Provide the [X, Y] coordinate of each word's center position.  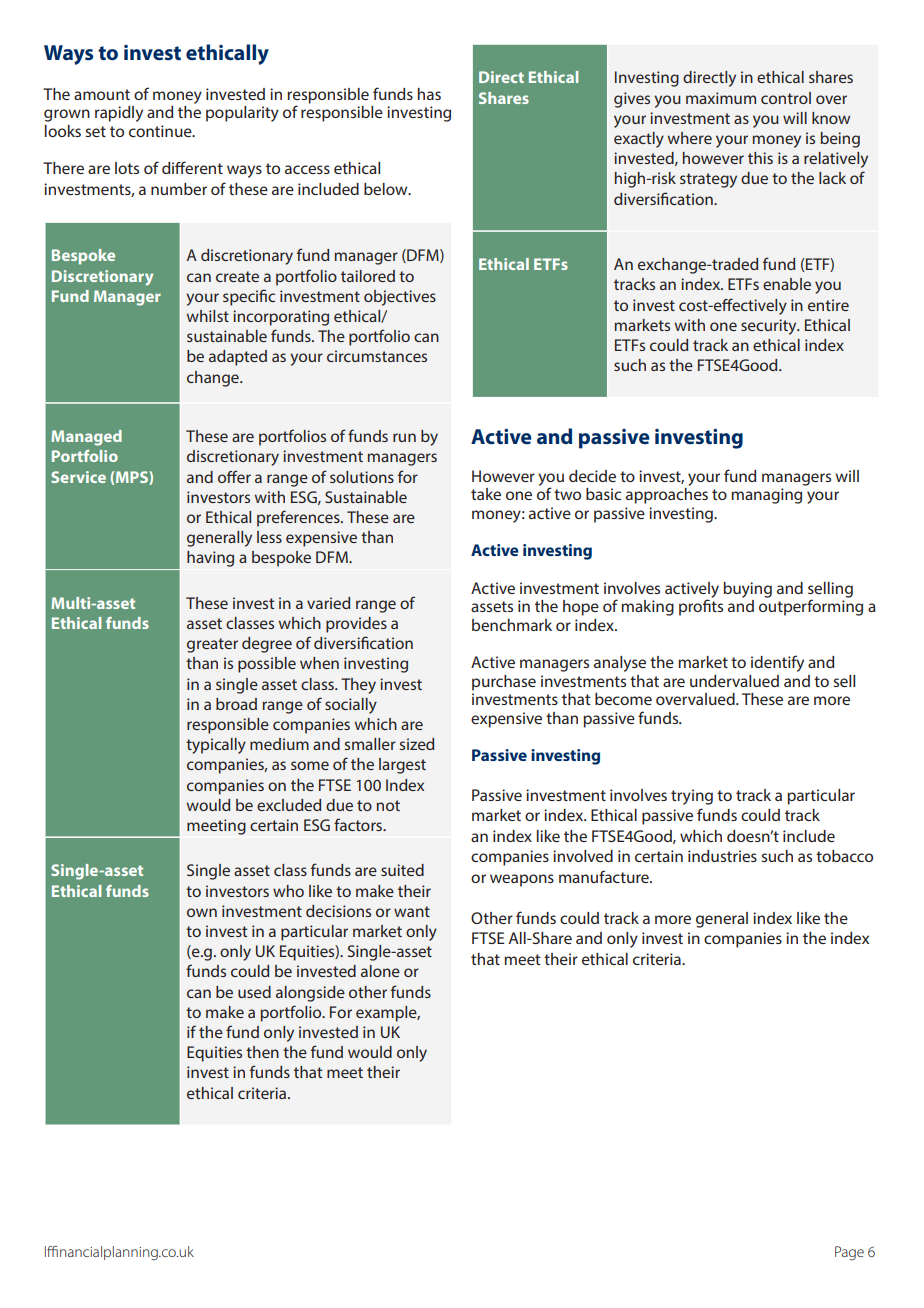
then [262, 1052]
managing [766, 496]
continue [161, 131]
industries [722, 856]
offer [234, 476]
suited [402, 870]
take [486, 494]
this [760, 158]
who [288, 891]
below [387, 189]
